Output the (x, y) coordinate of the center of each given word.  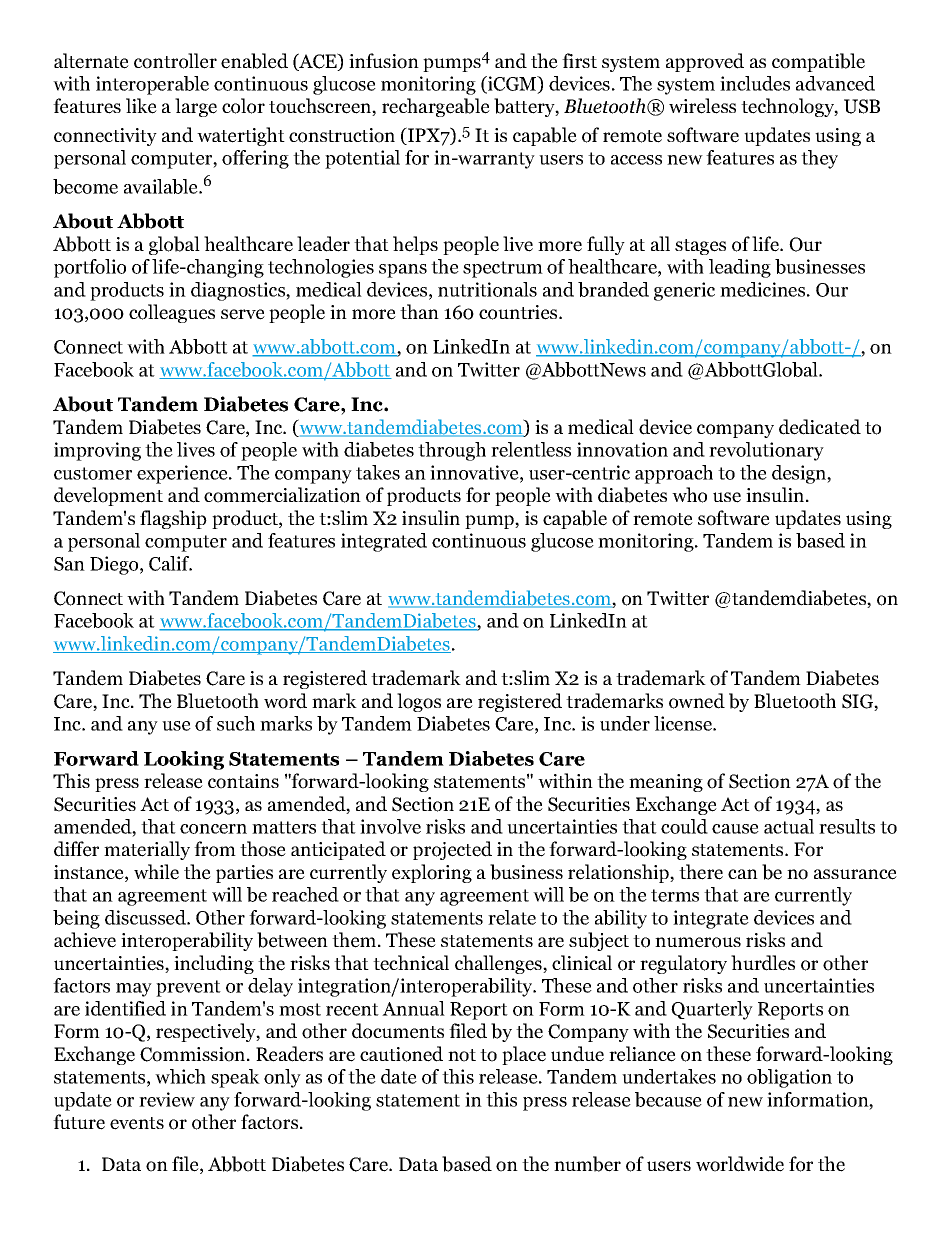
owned (697, 701)
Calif (170, 563)
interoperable (152, 85)
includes (755, 83)
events (137, 1123)
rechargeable (436, 107)
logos (419, 702)
